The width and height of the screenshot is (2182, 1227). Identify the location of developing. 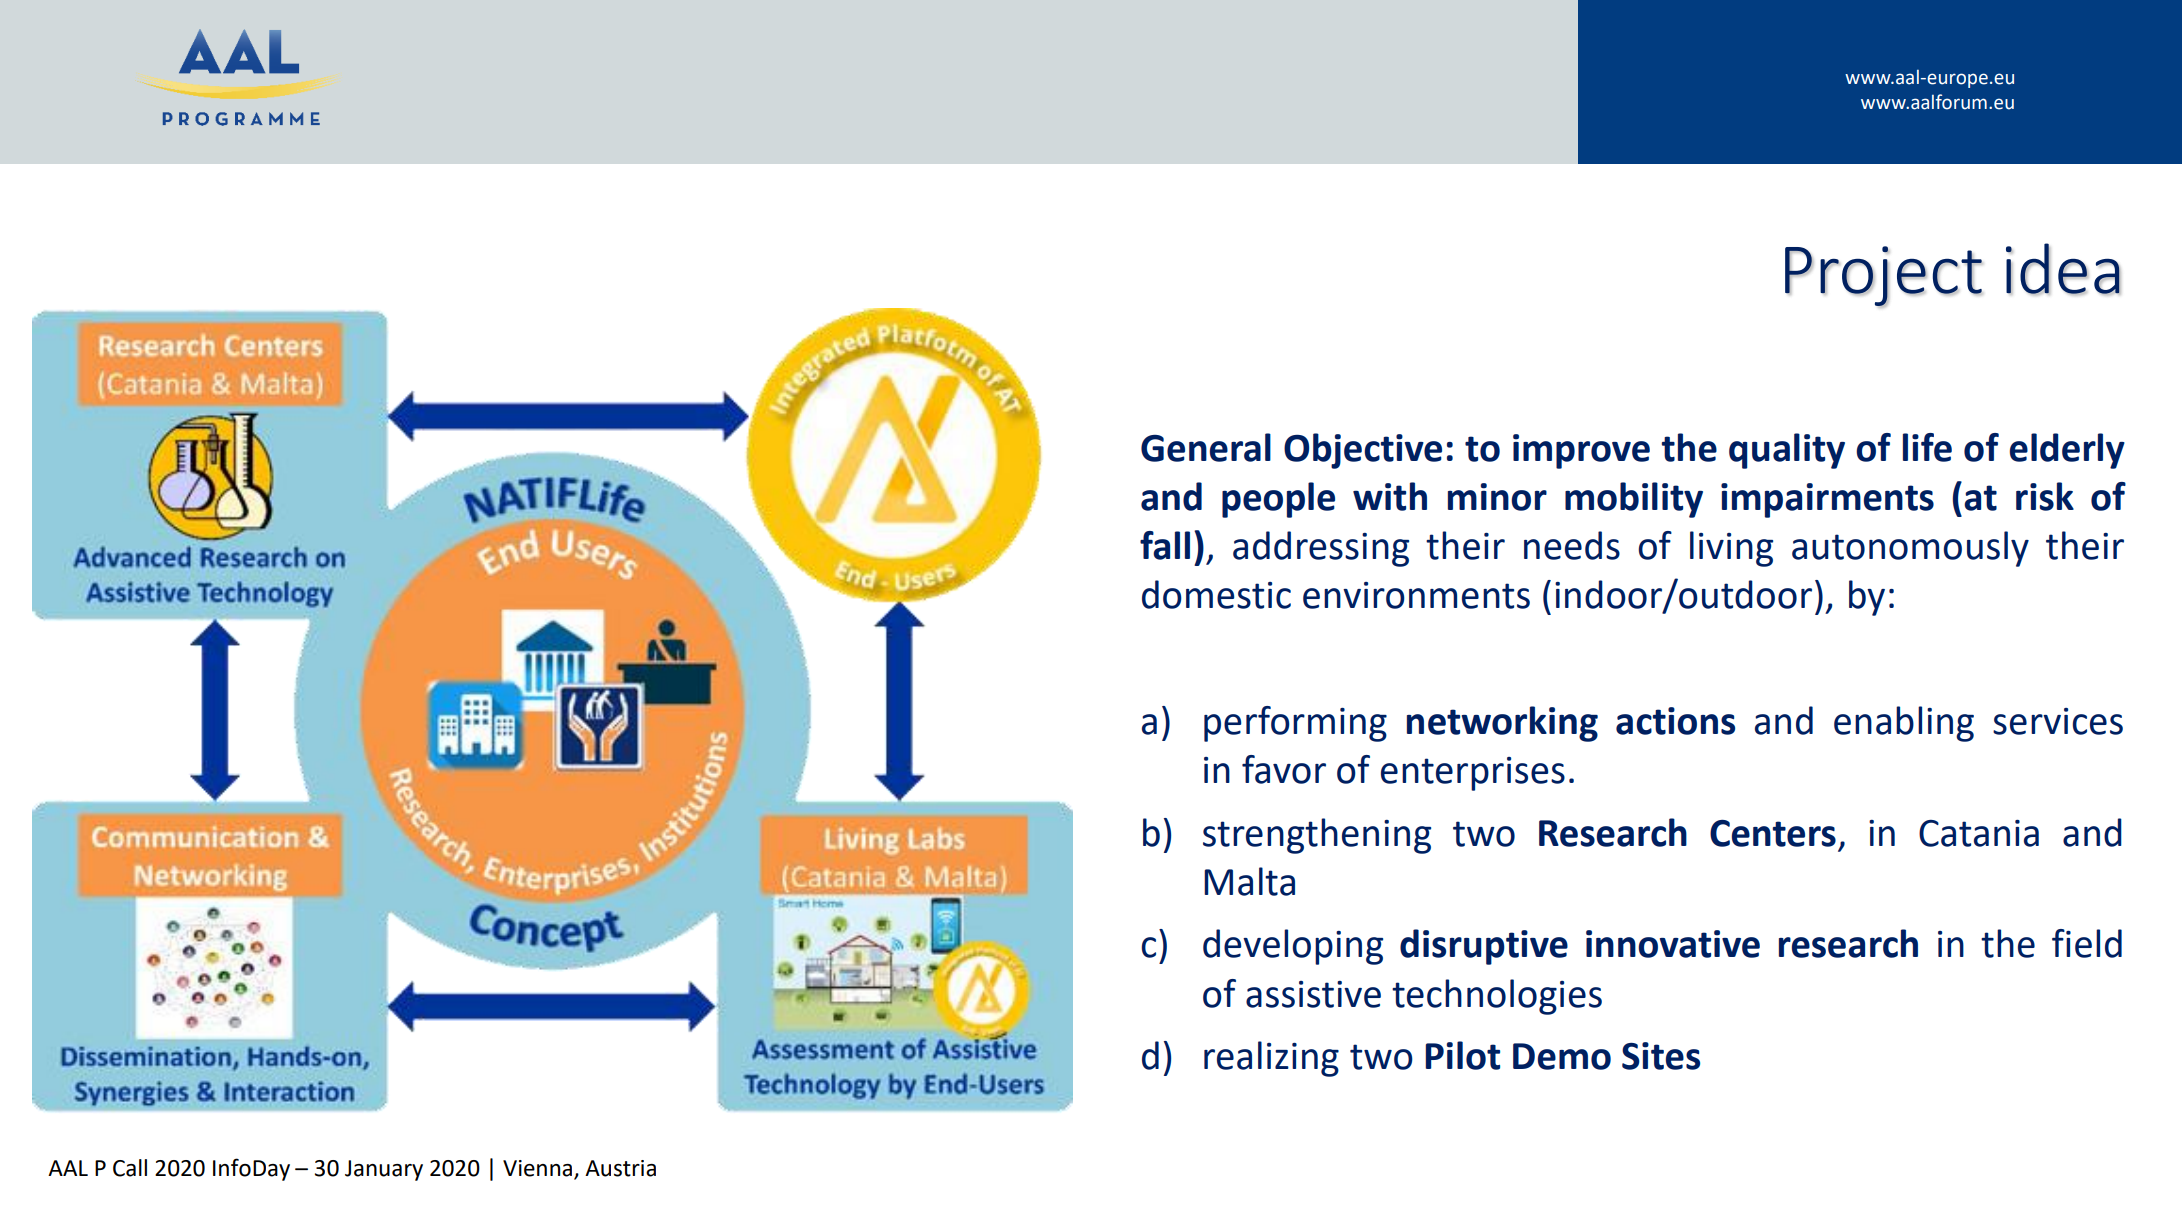
(1293, 947).
